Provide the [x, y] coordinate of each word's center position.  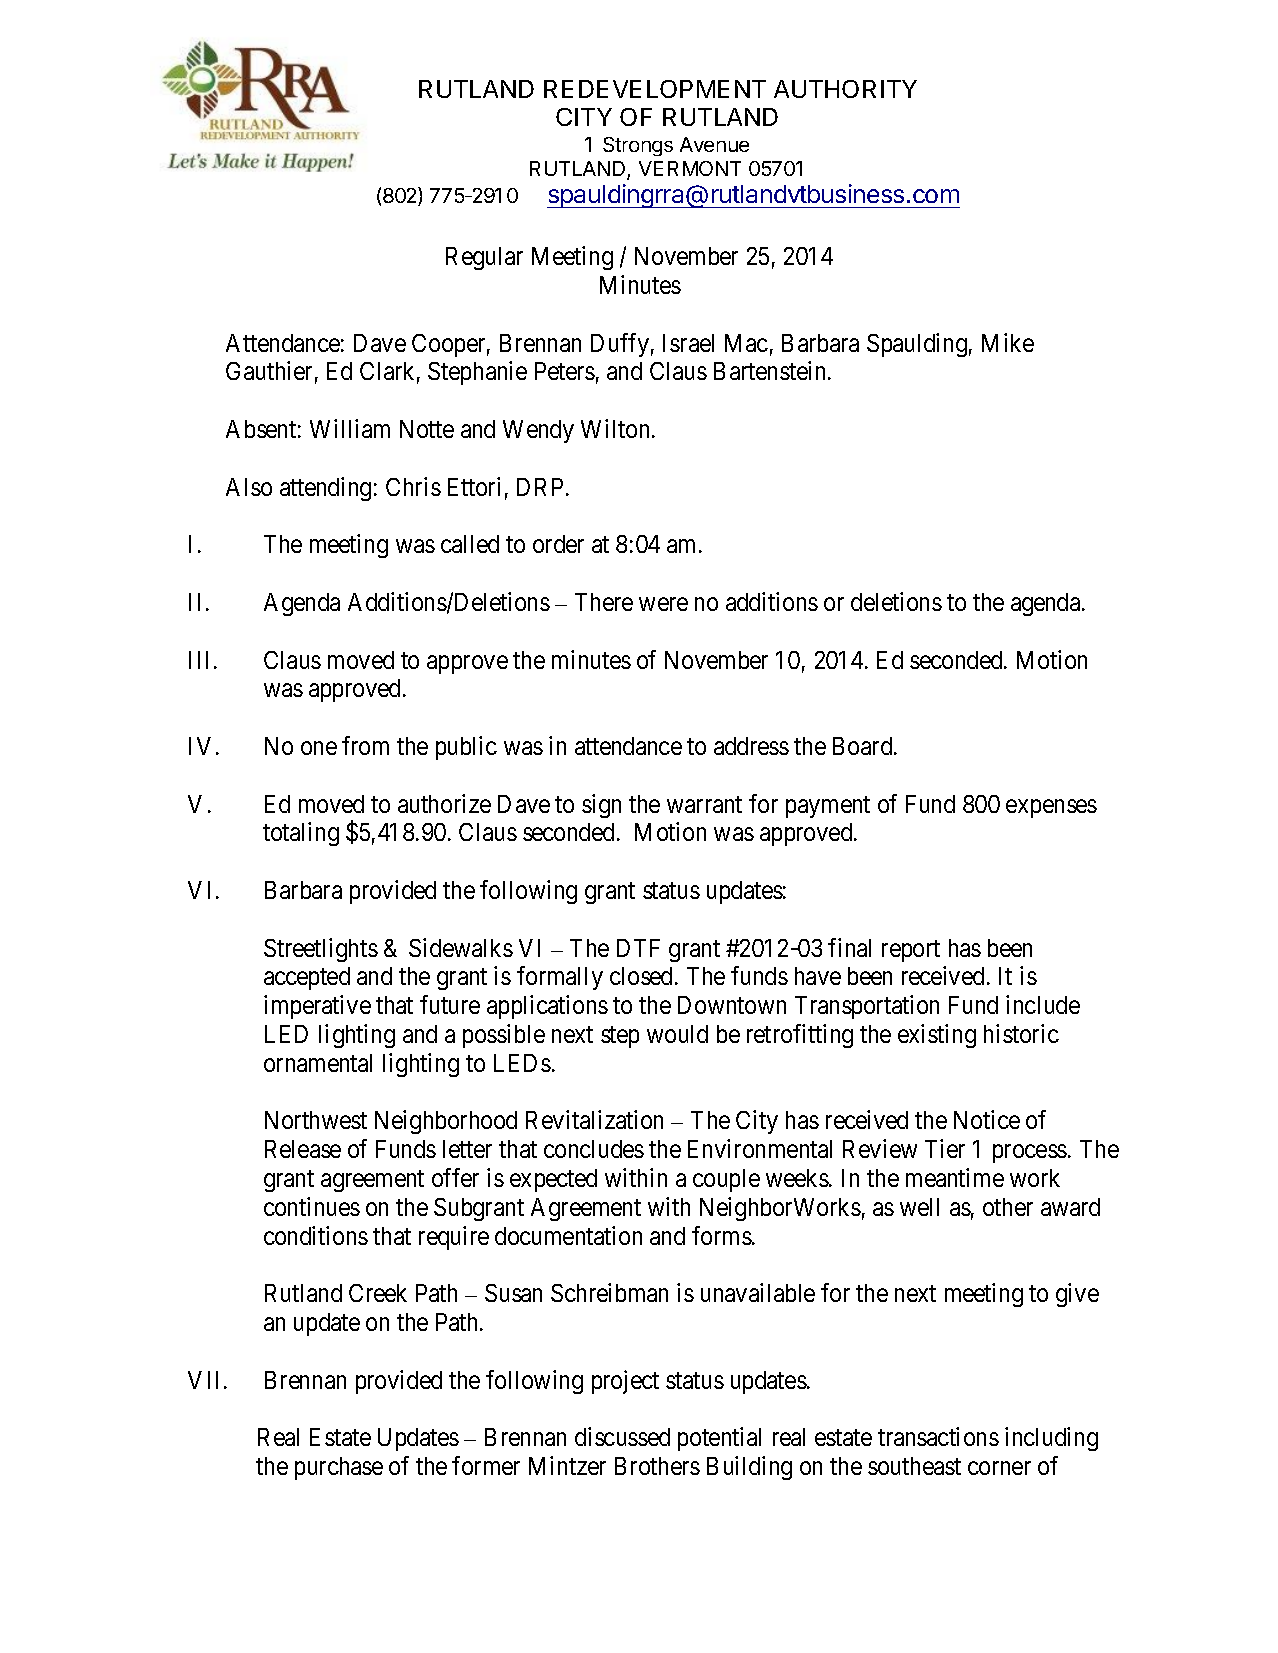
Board [864, 746]
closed [643, 976]
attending [325, 489]
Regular [484, 258]
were [663, 604]
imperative [317, 1007]
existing [937, 1036]
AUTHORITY [845, 89]
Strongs [638, 146]
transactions [938, 1436]
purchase [339, 1468]
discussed [622, 1436]
